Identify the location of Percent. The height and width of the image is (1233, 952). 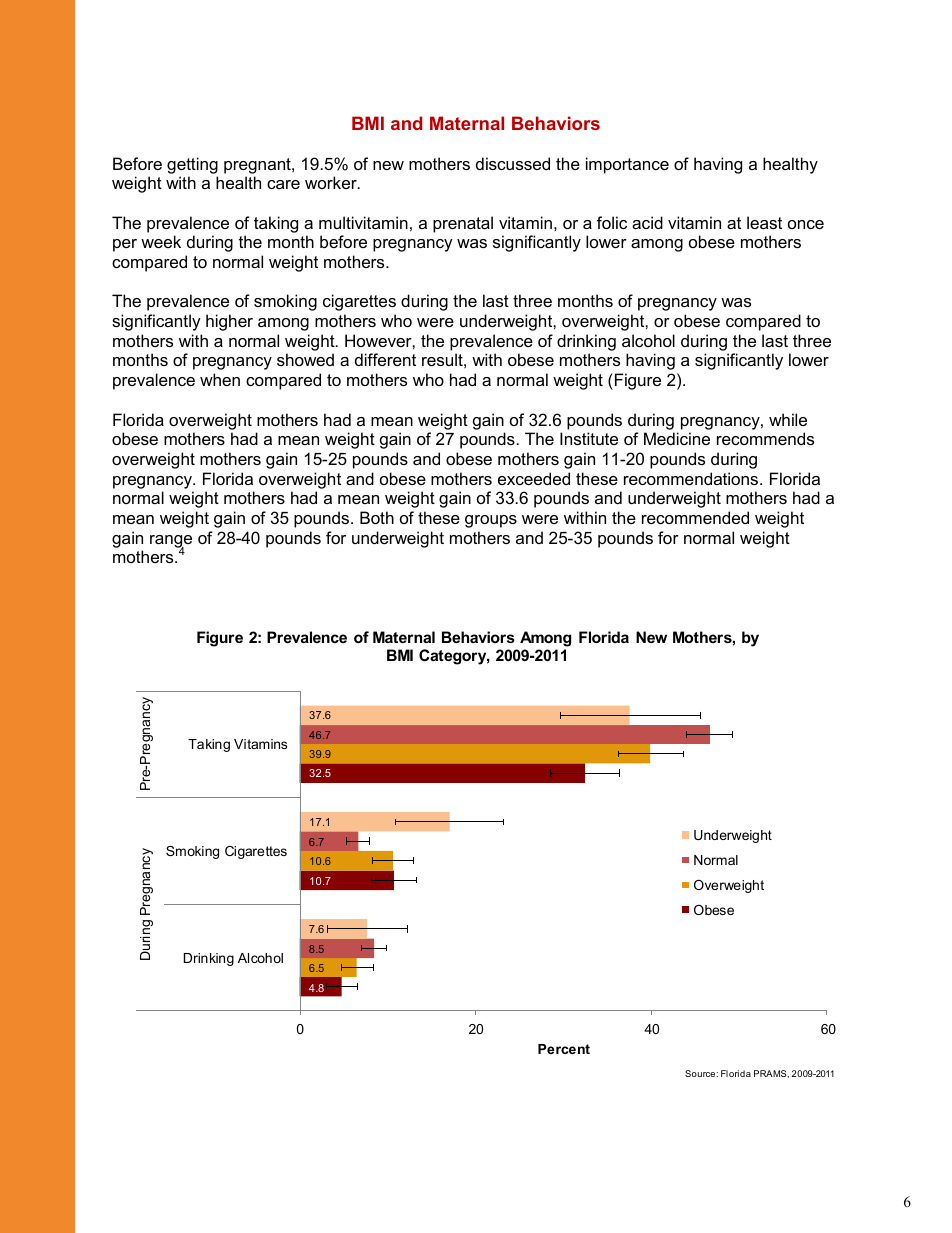
(564, 1049).
